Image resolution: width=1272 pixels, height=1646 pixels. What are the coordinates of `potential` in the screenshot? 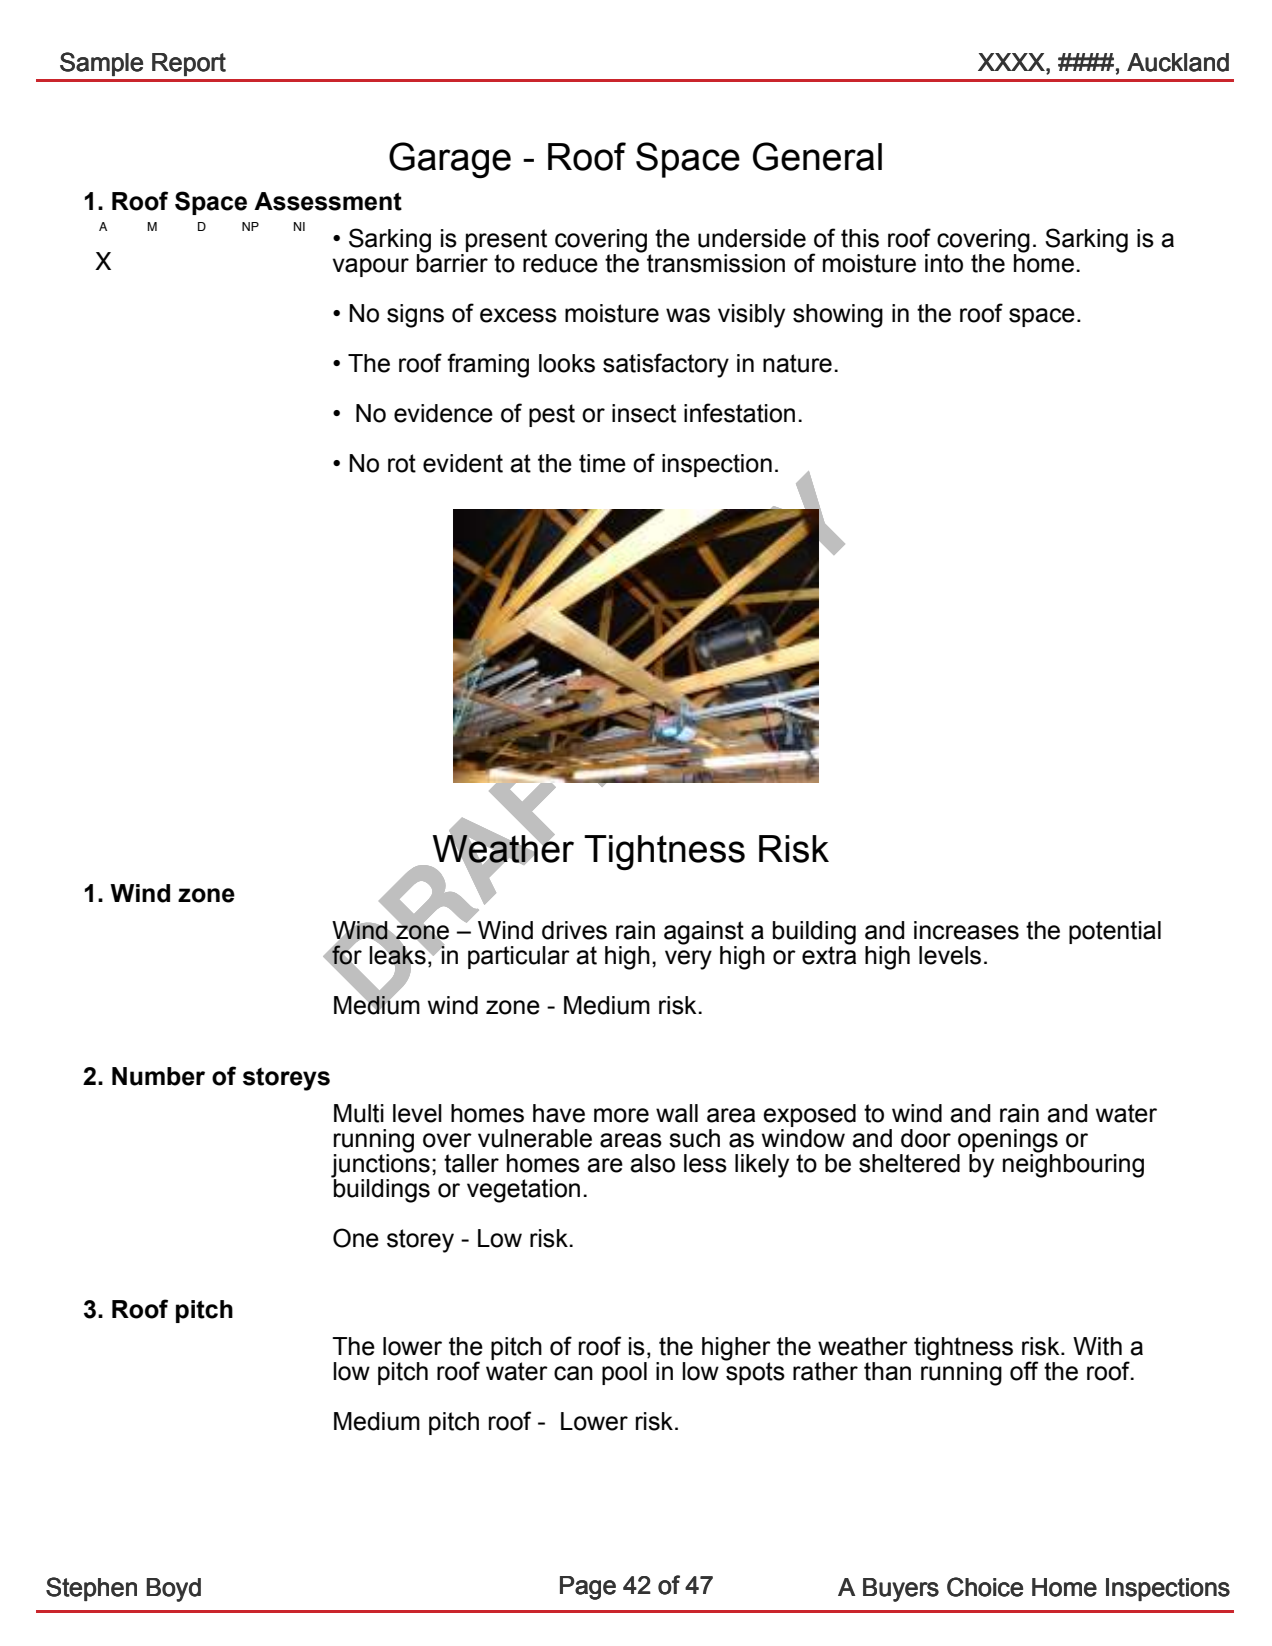 It's located at (1115, 932).
